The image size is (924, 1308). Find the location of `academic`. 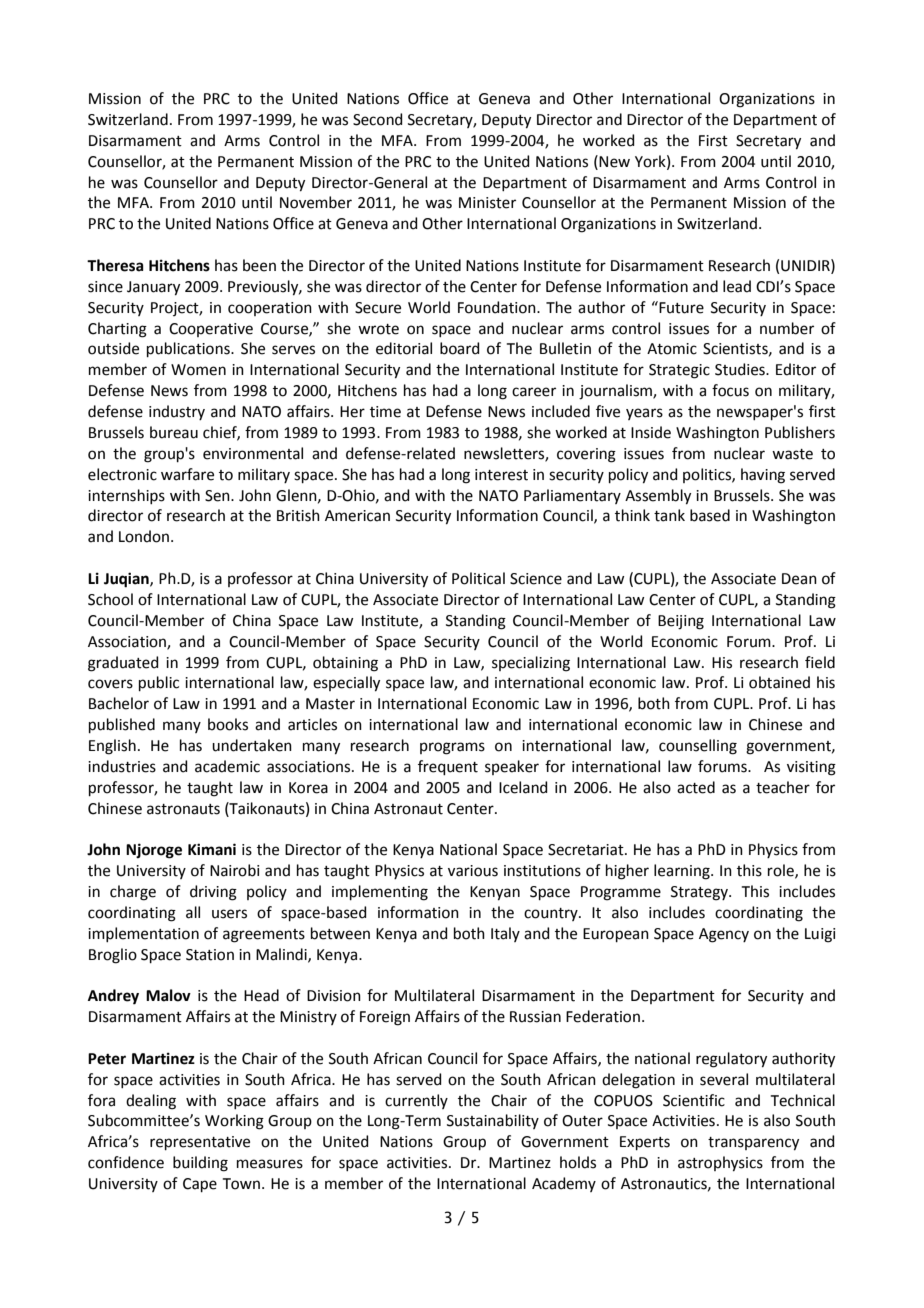

academic is located at coordinates (227, 766).
